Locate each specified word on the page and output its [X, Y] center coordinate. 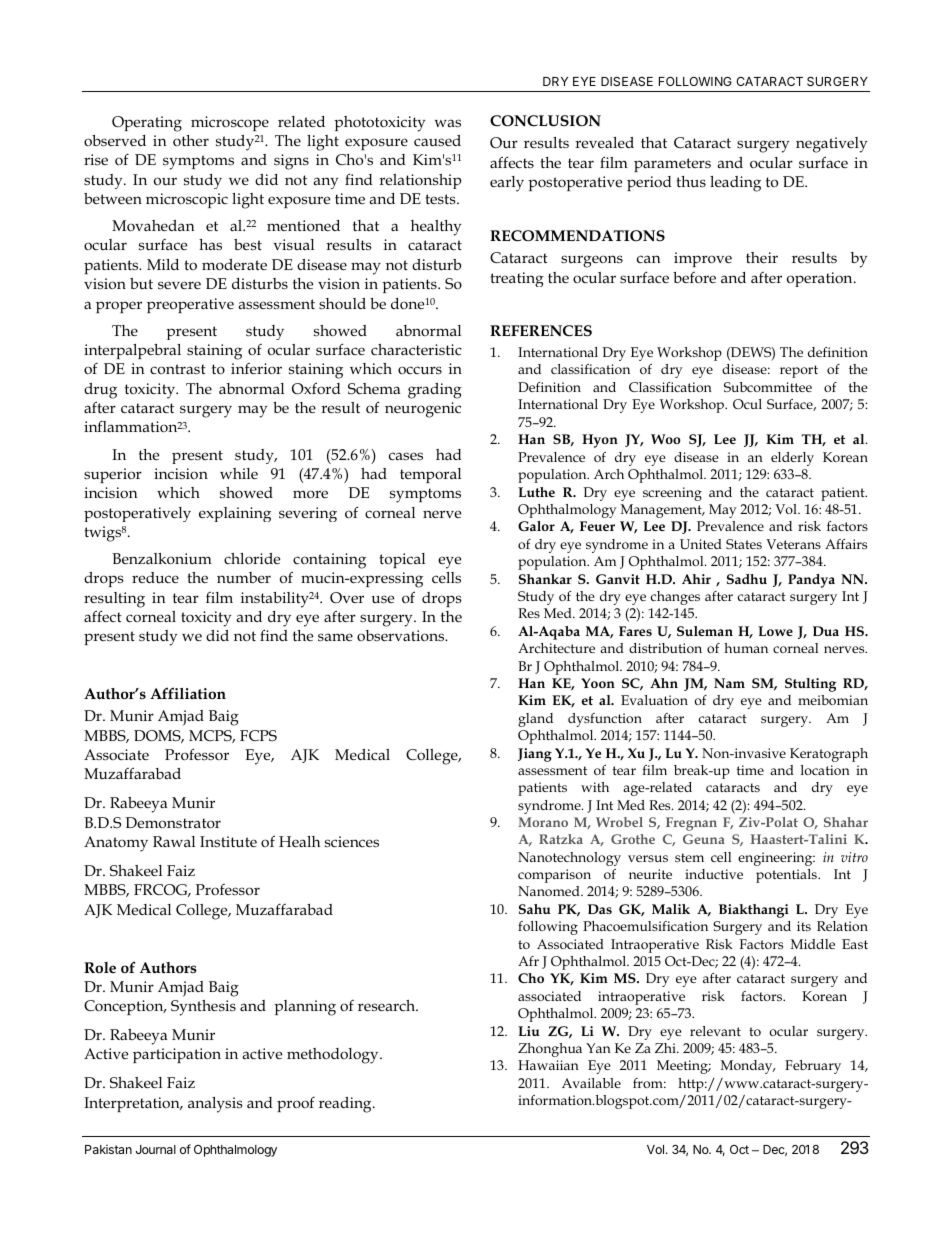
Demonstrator [173, 823]
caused [437, 141]
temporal [430, 475]
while [239, 473]
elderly [792, 459]
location [825, 770]
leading [735, 184]
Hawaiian [548, 1065]
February [813, 1067]
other [191, 140]
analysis [215, 1105]
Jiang [535, 755]
